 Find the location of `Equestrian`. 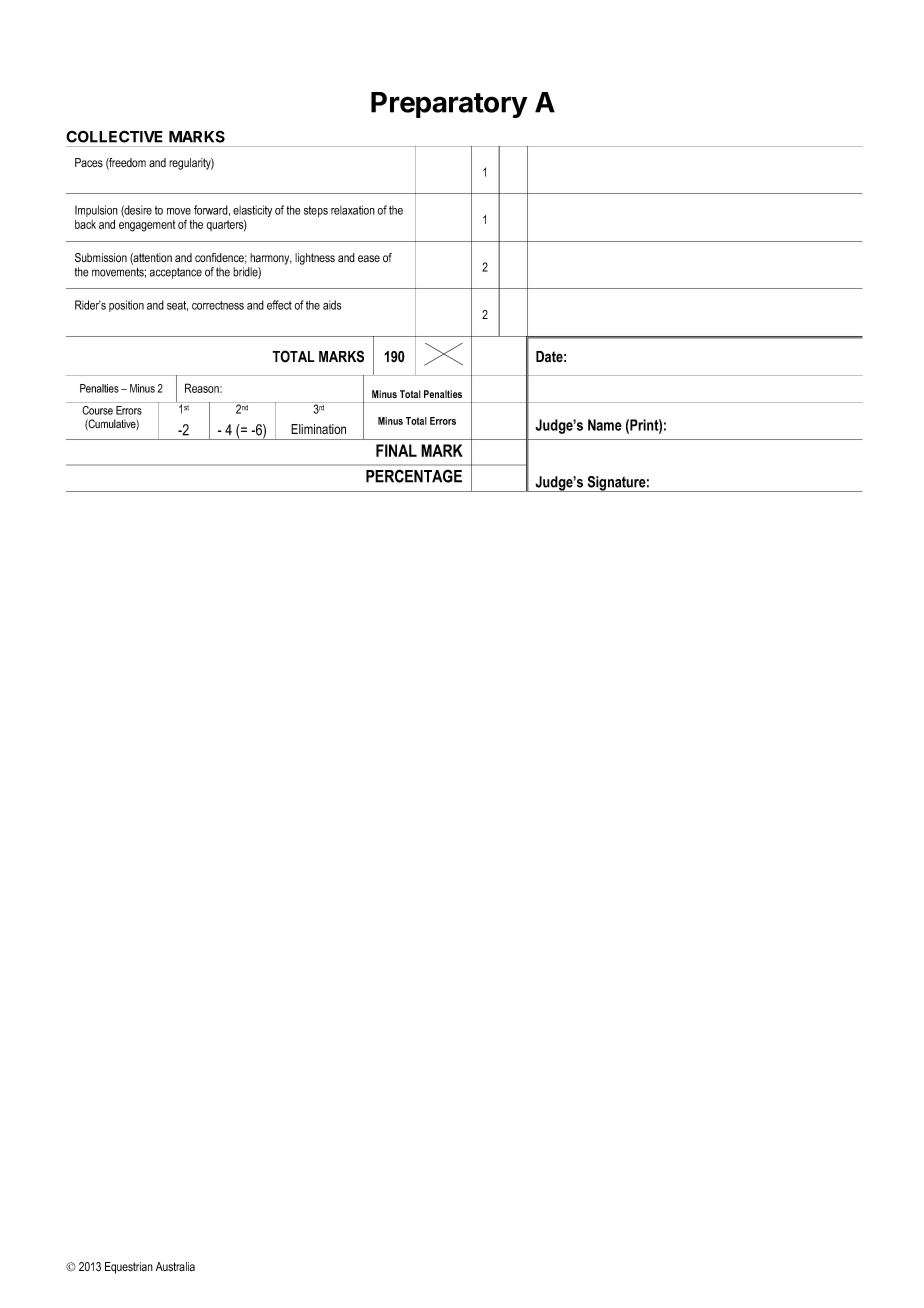

Equestrian is located at coordinates (129, 1268).
